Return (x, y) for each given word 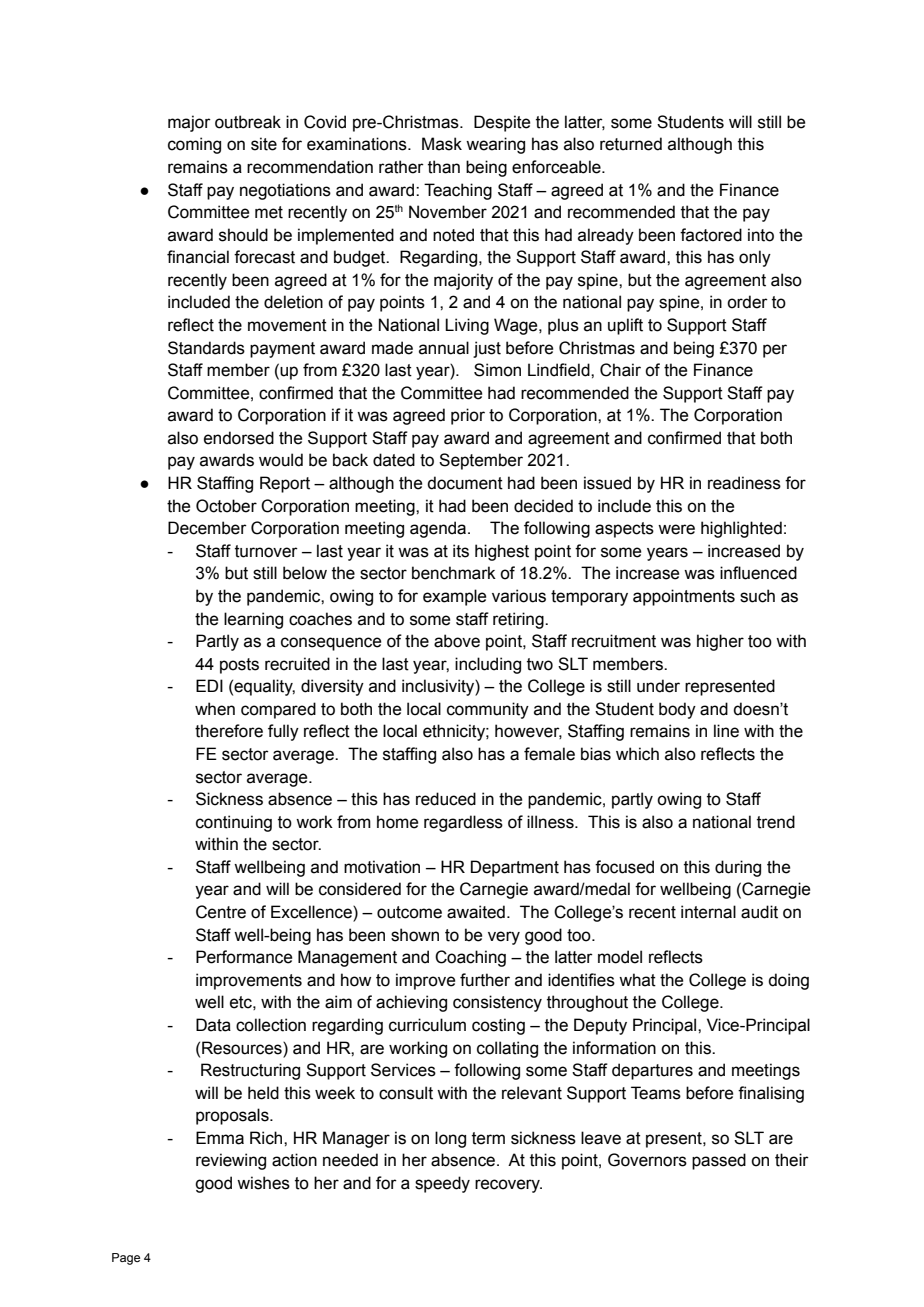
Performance (244, 957)
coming (194, 145)
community (488, 710)
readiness (744, 483)
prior (468, 416)
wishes (263, 1183)
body (677, 710)
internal (708, 912)
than (444, 167)
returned (631, 144)
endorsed (239, 438)
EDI (209, 685)
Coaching (470, 958)
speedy (442, 1184)
